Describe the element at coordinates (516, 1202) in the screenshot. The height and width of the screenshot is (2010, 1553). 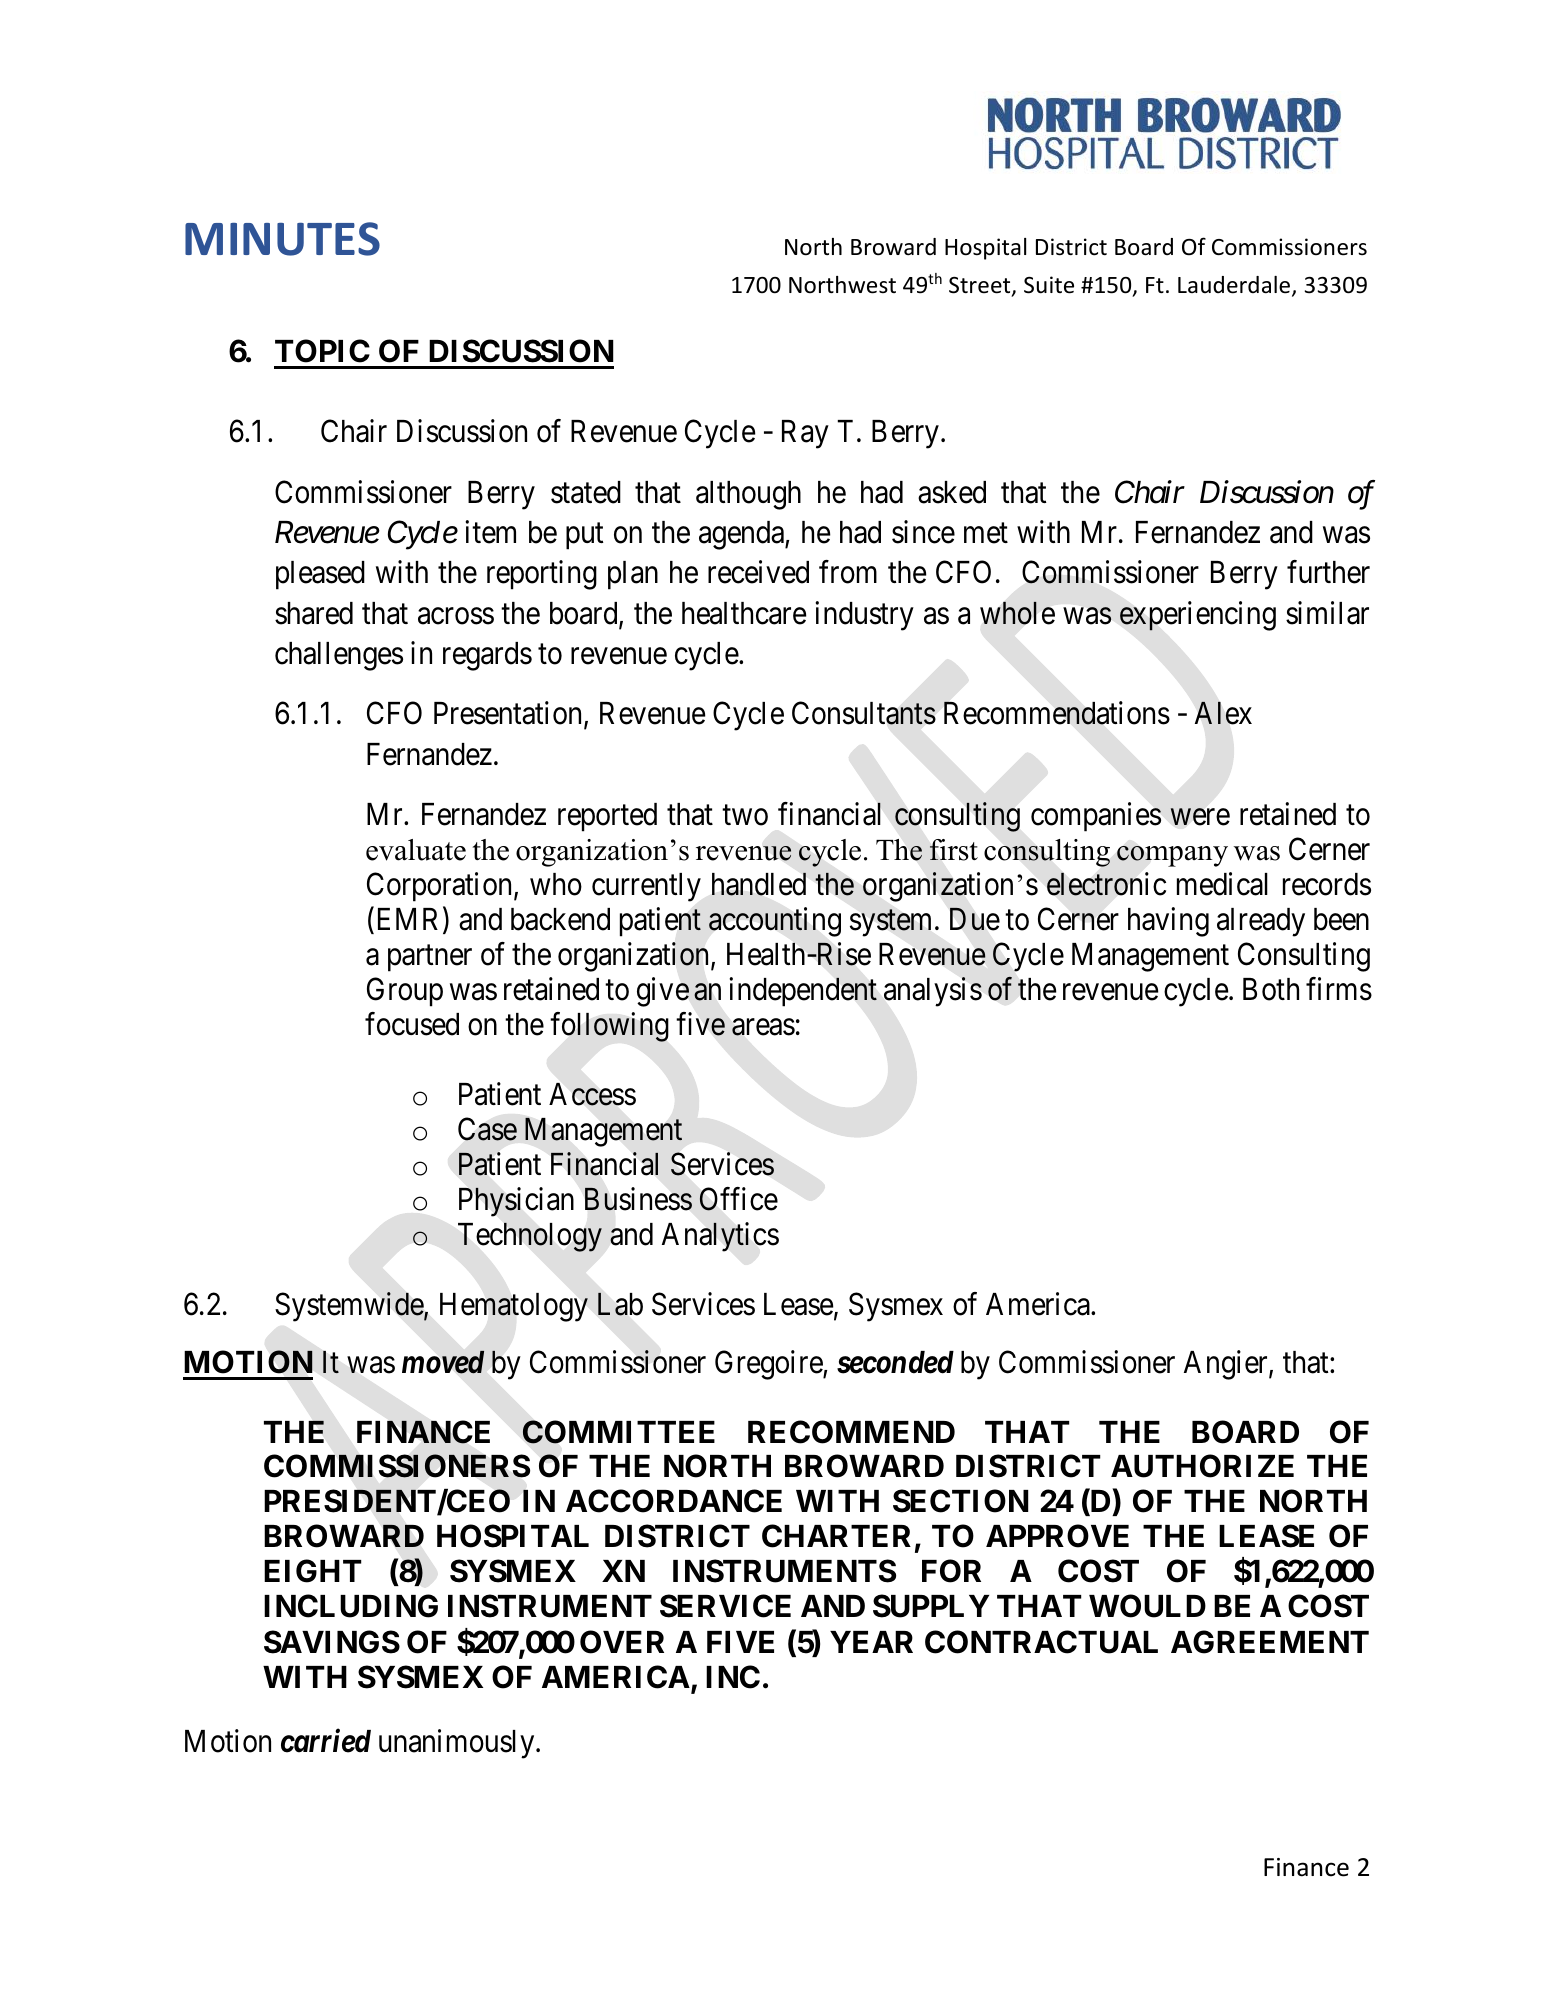
I see `Physician` at that location.
